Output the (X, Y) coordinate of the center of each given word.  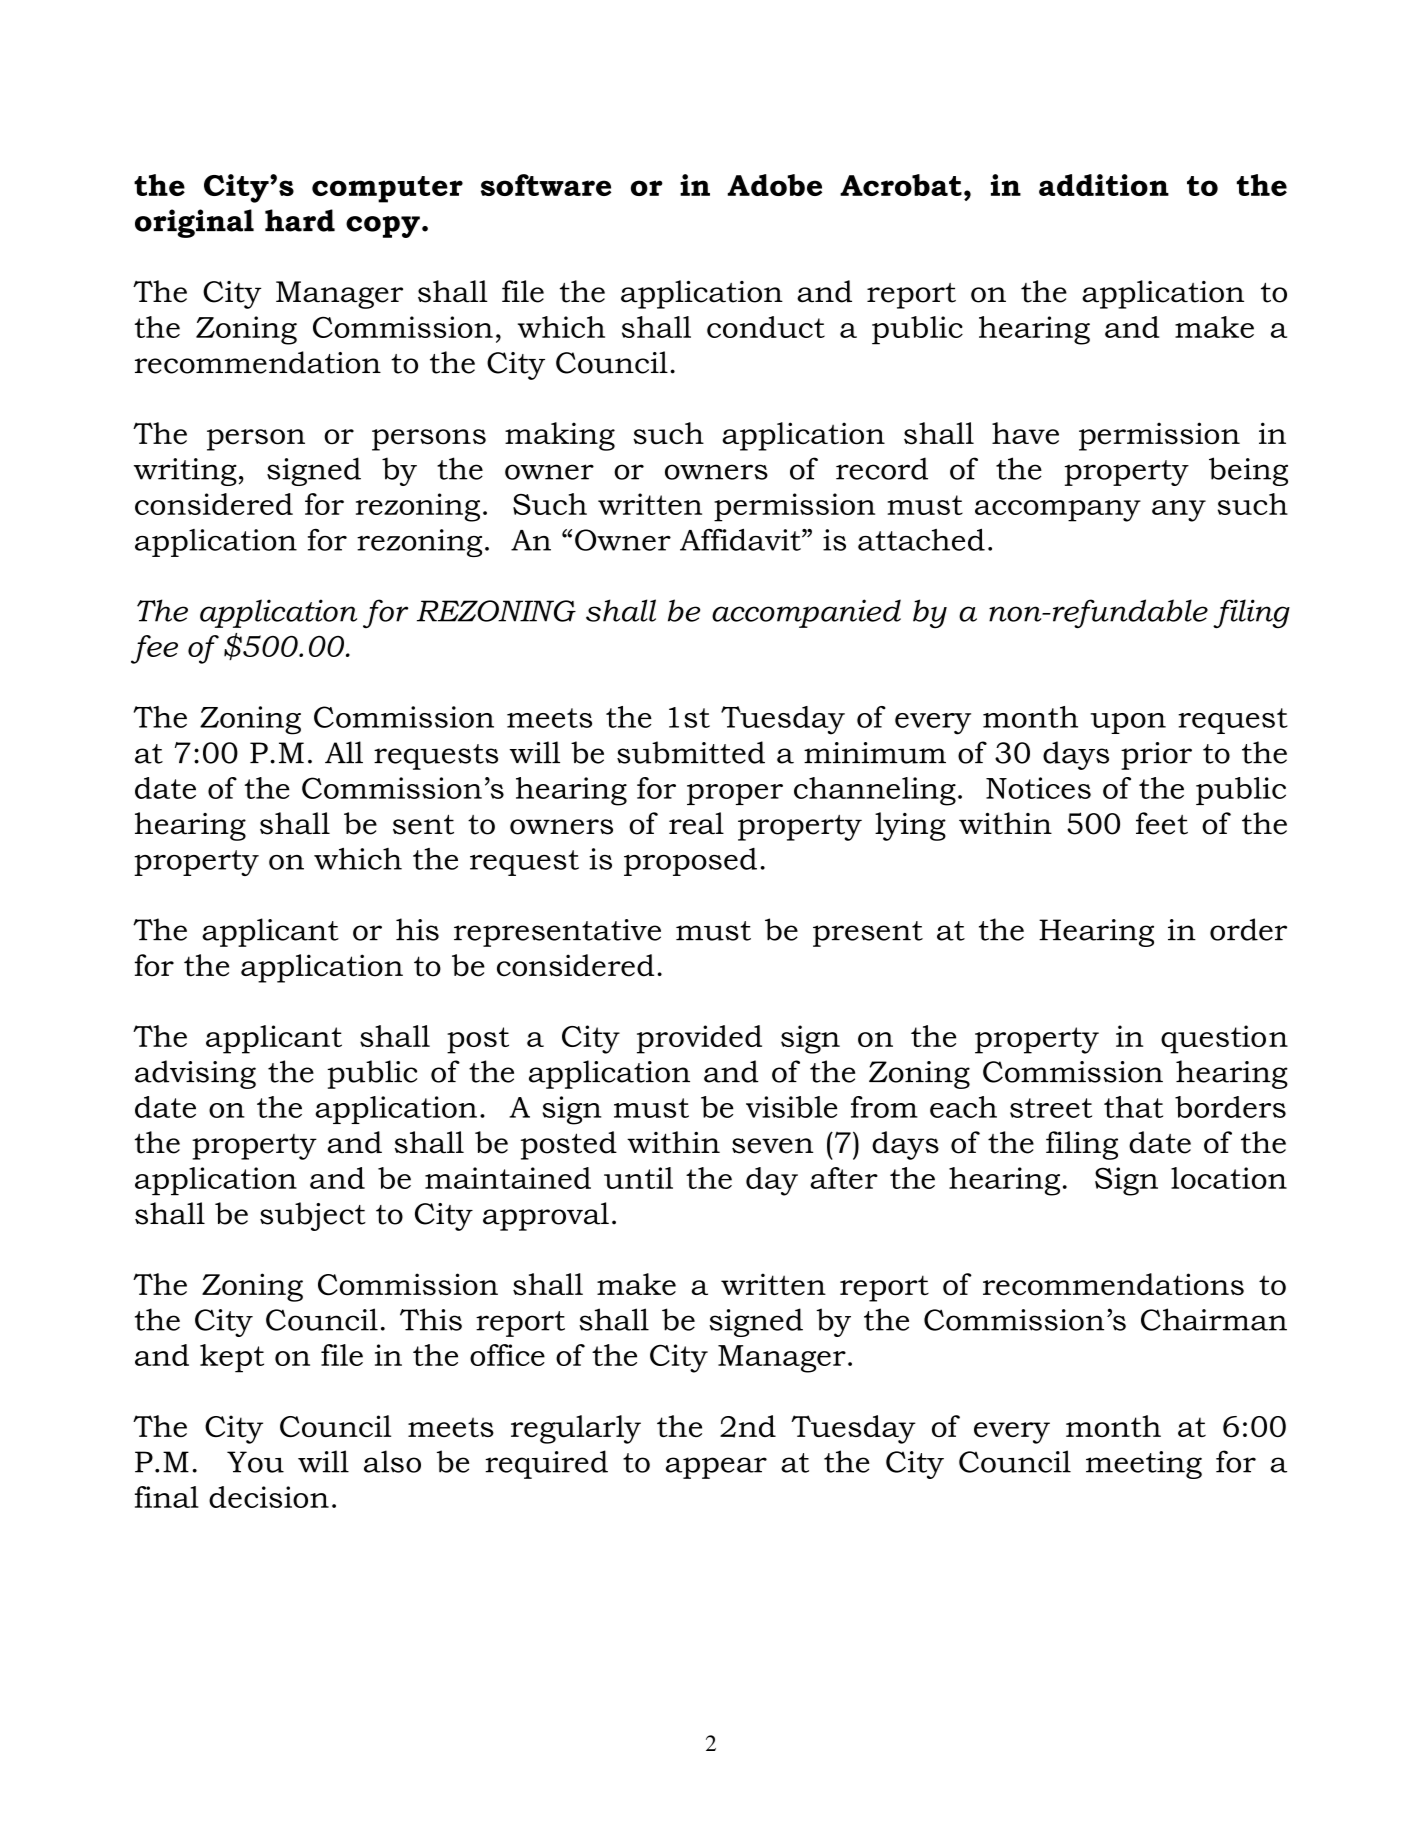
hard (300, 220)
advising (195, 1074)
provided (699, 1039)
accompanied (806, 613)
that (1133, 1107)
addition (1104, 185)
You (255, 1462)
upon (1128, 723)
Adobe (774, 185)
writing (185, 472)
